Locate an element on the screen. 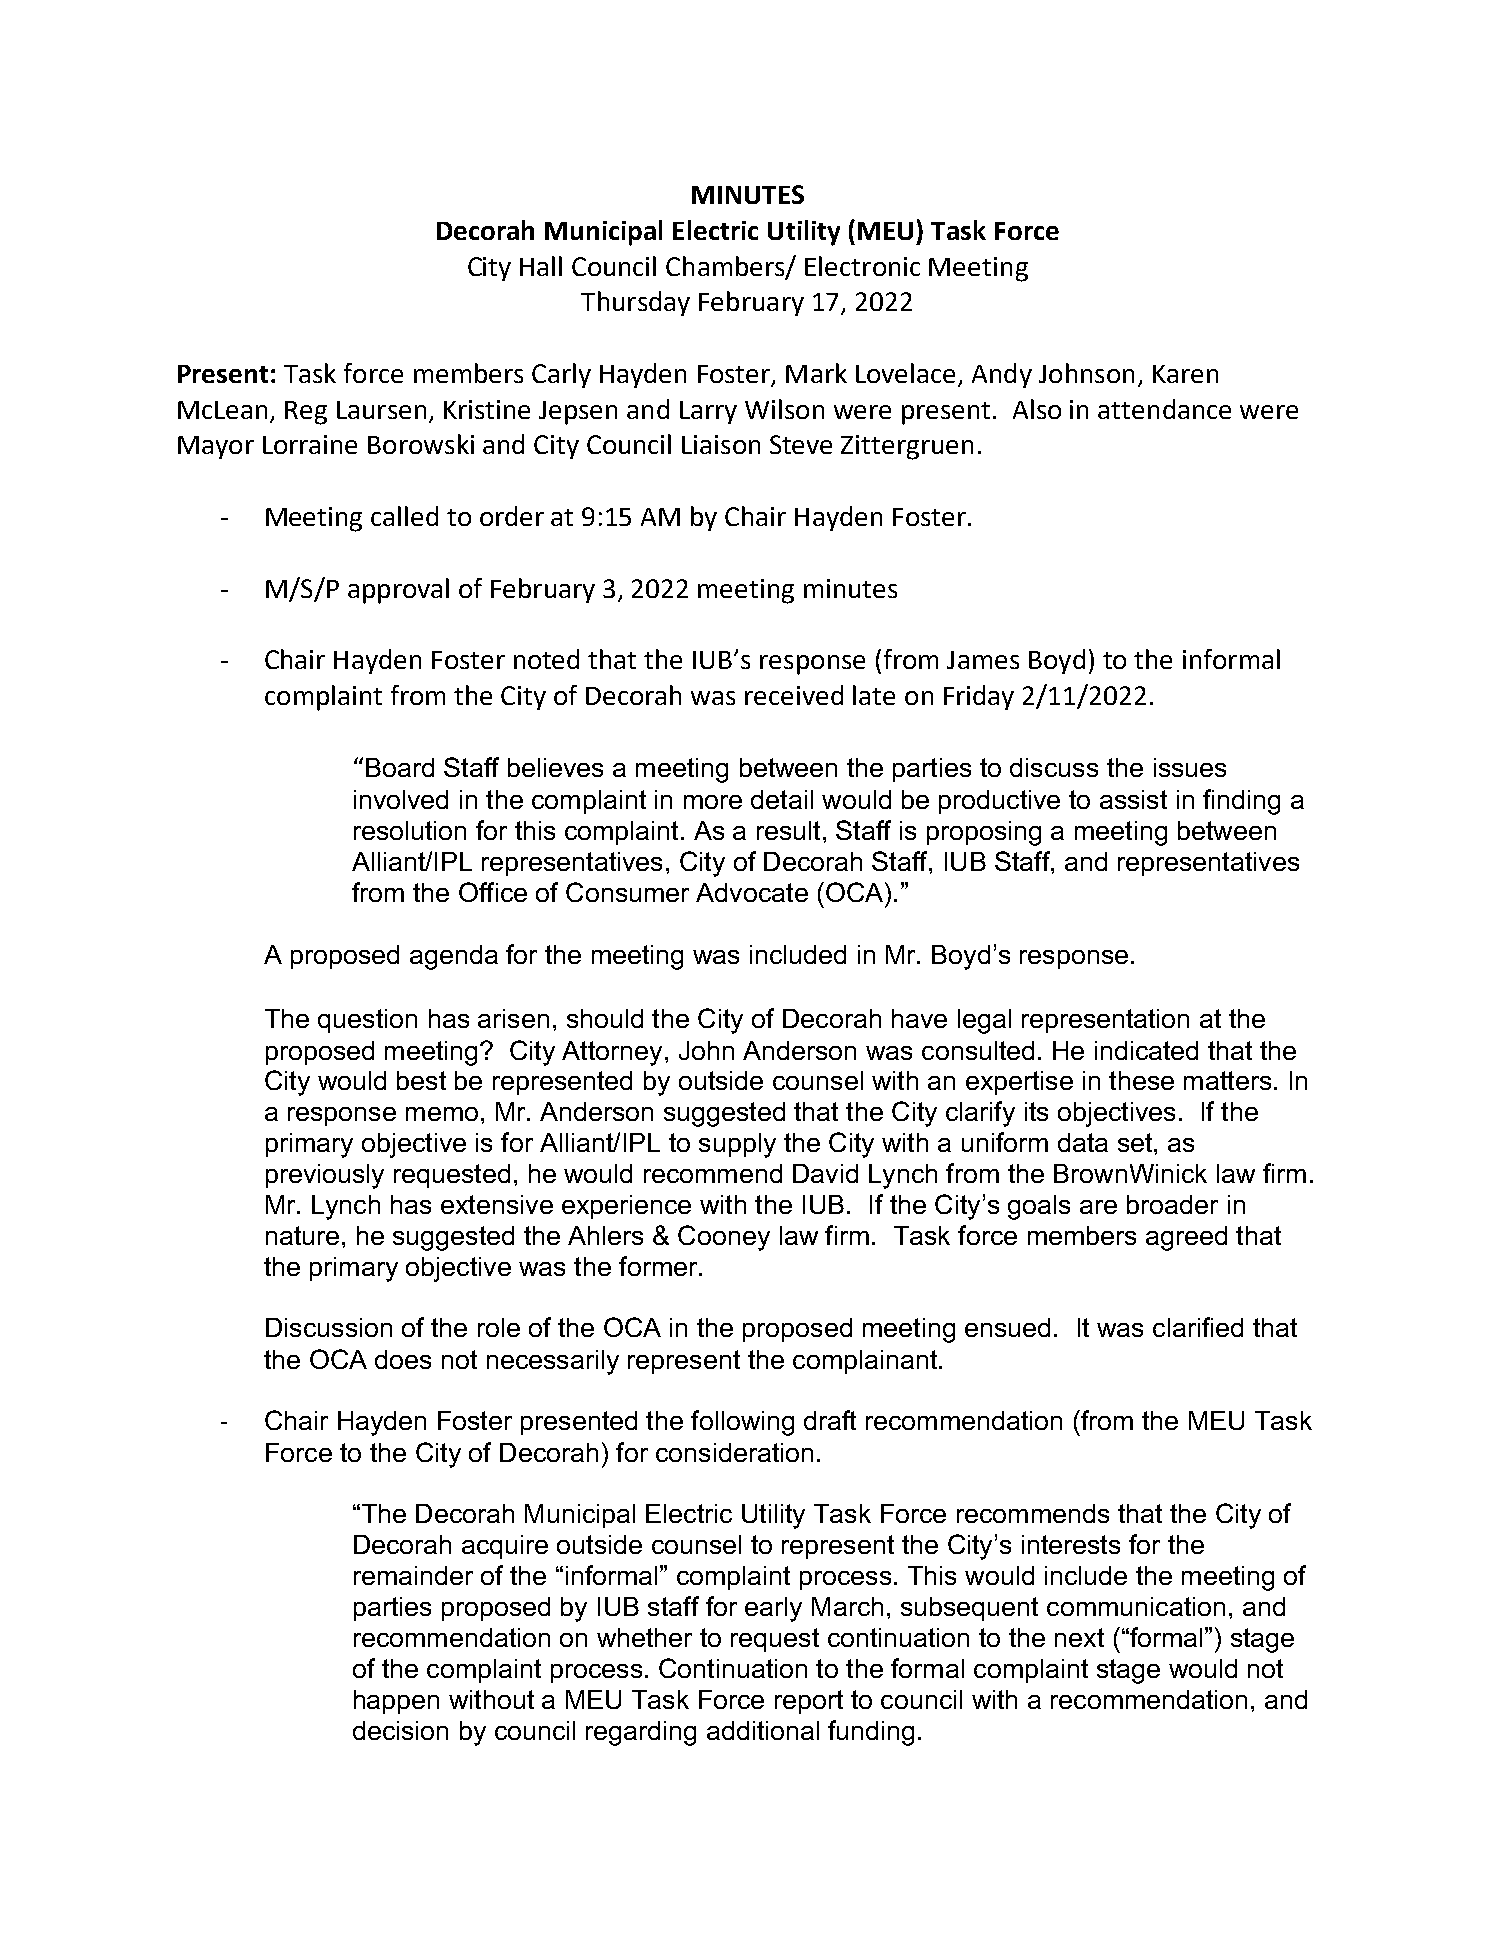 This screenshot has width=1495, height=1935. Karen is located at coordinates (1185, 374).
